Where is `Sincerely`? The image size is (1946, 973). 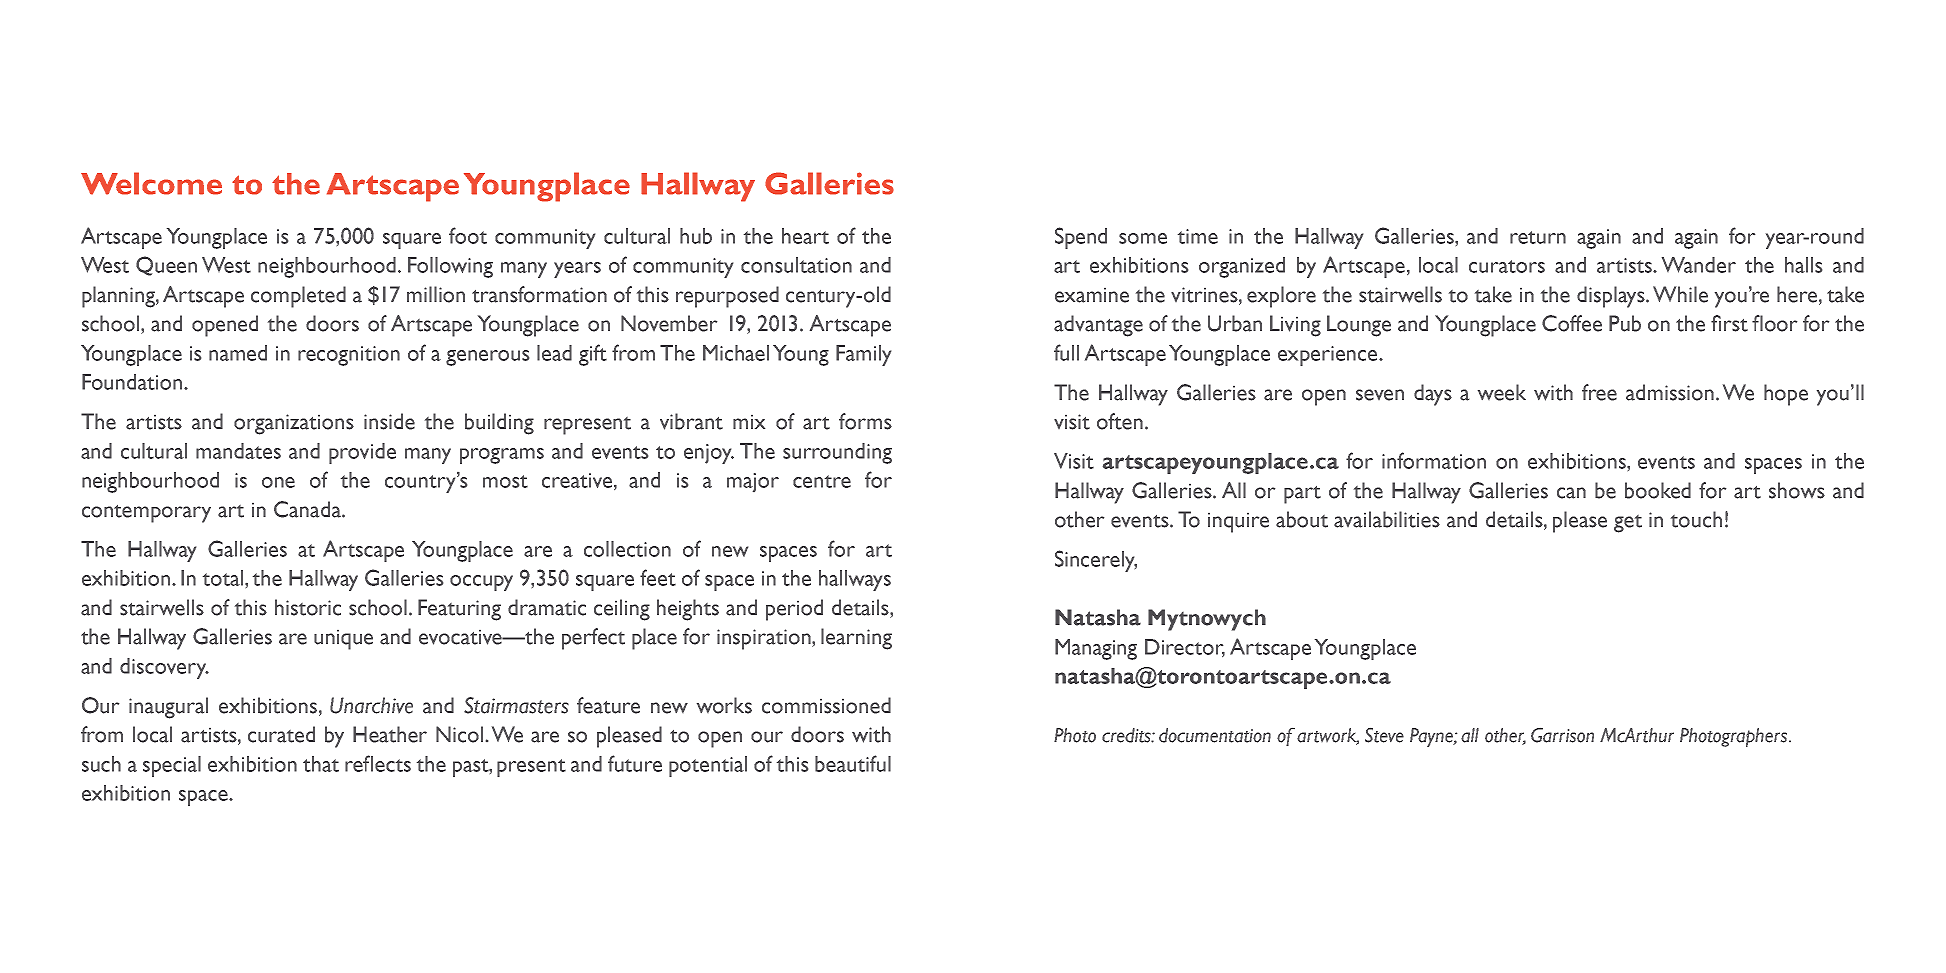
Sincerely is located at coordinates (1096, 561).
